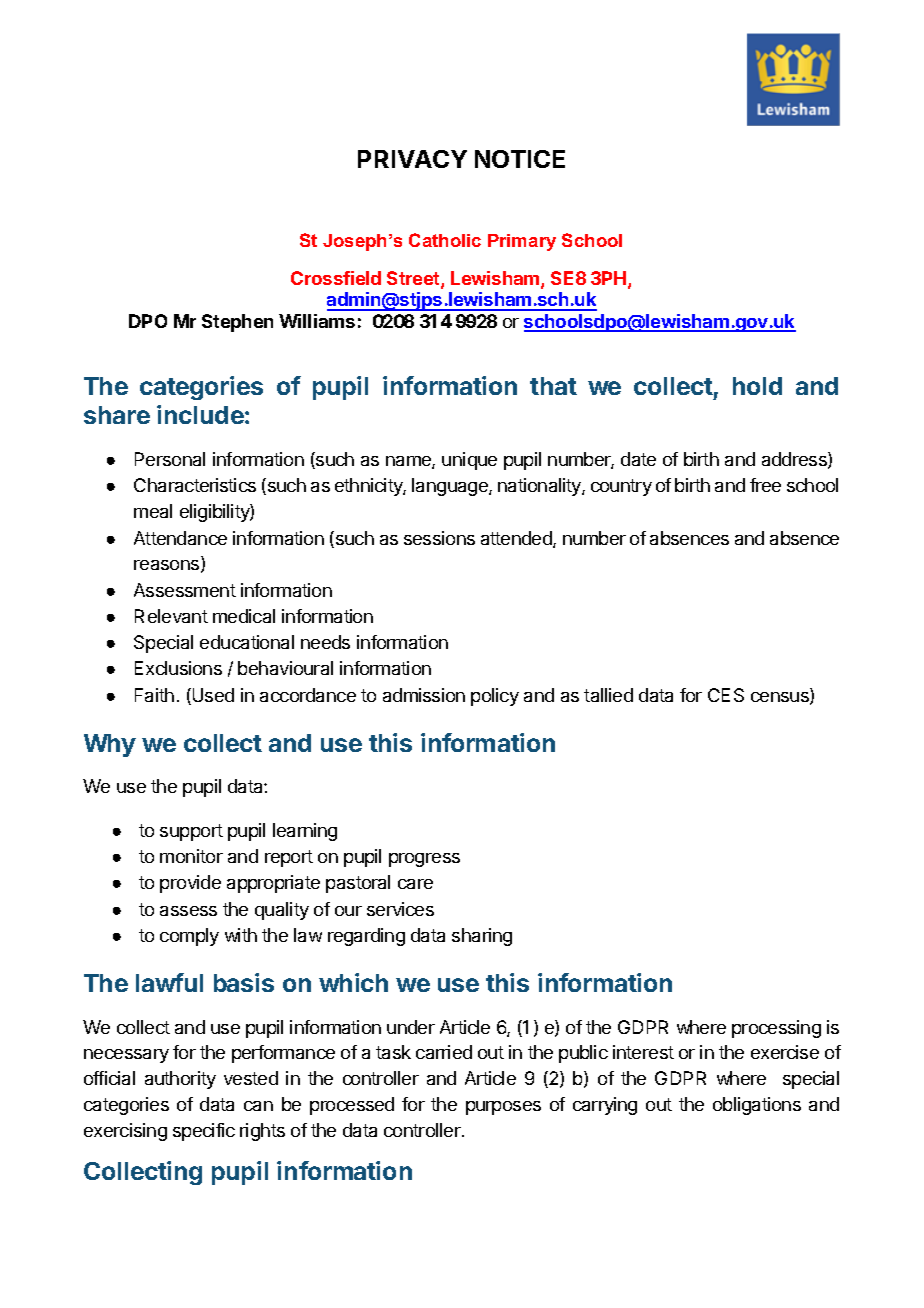 Image resolution: width=924 pixels, height=1308 pixels. I want to click on Stephen, so click(237, 323).
